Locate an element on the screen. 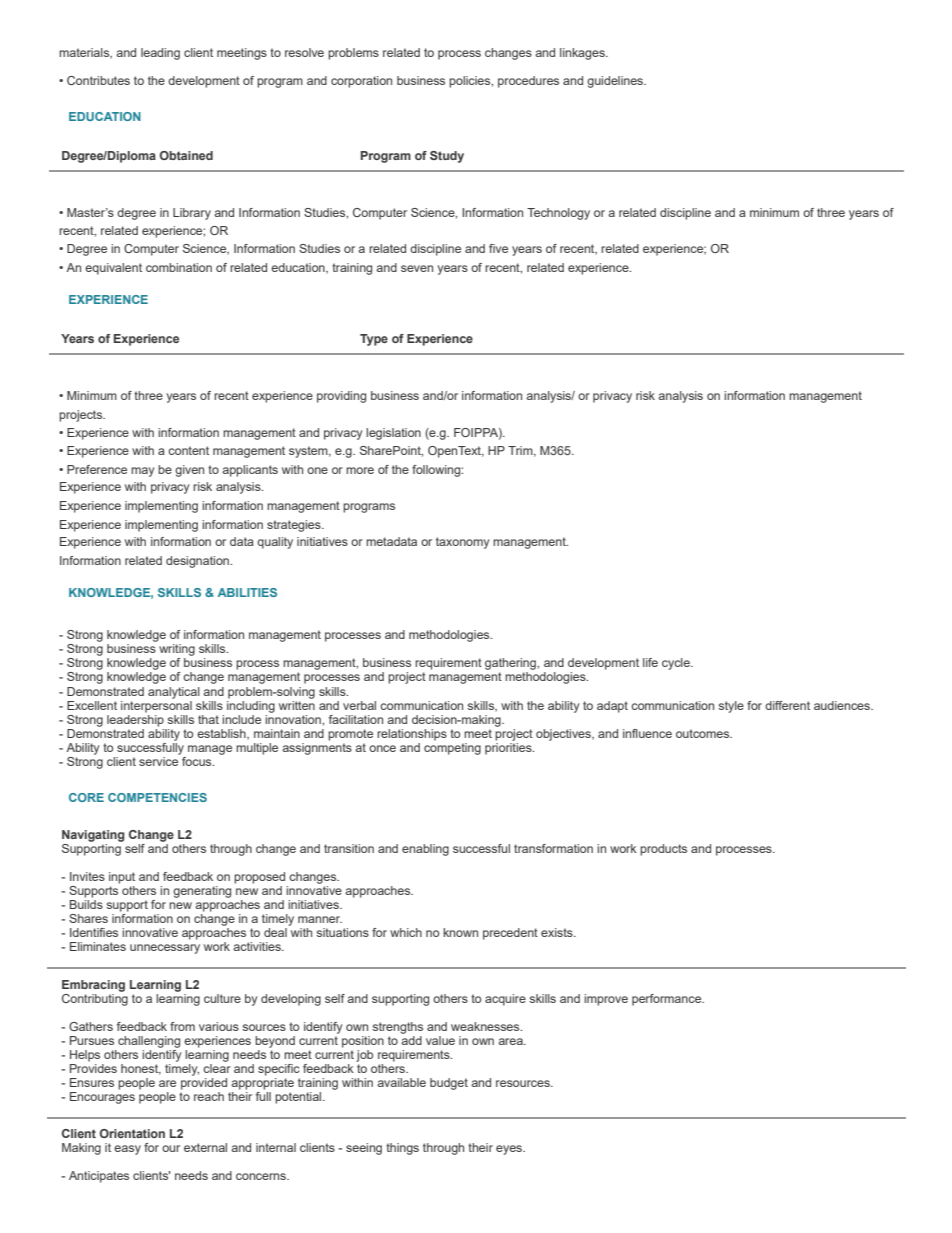 Image resolution: width=952 pixels, height=1233 pixels. outcomes is located at coordinates (704, 733).
